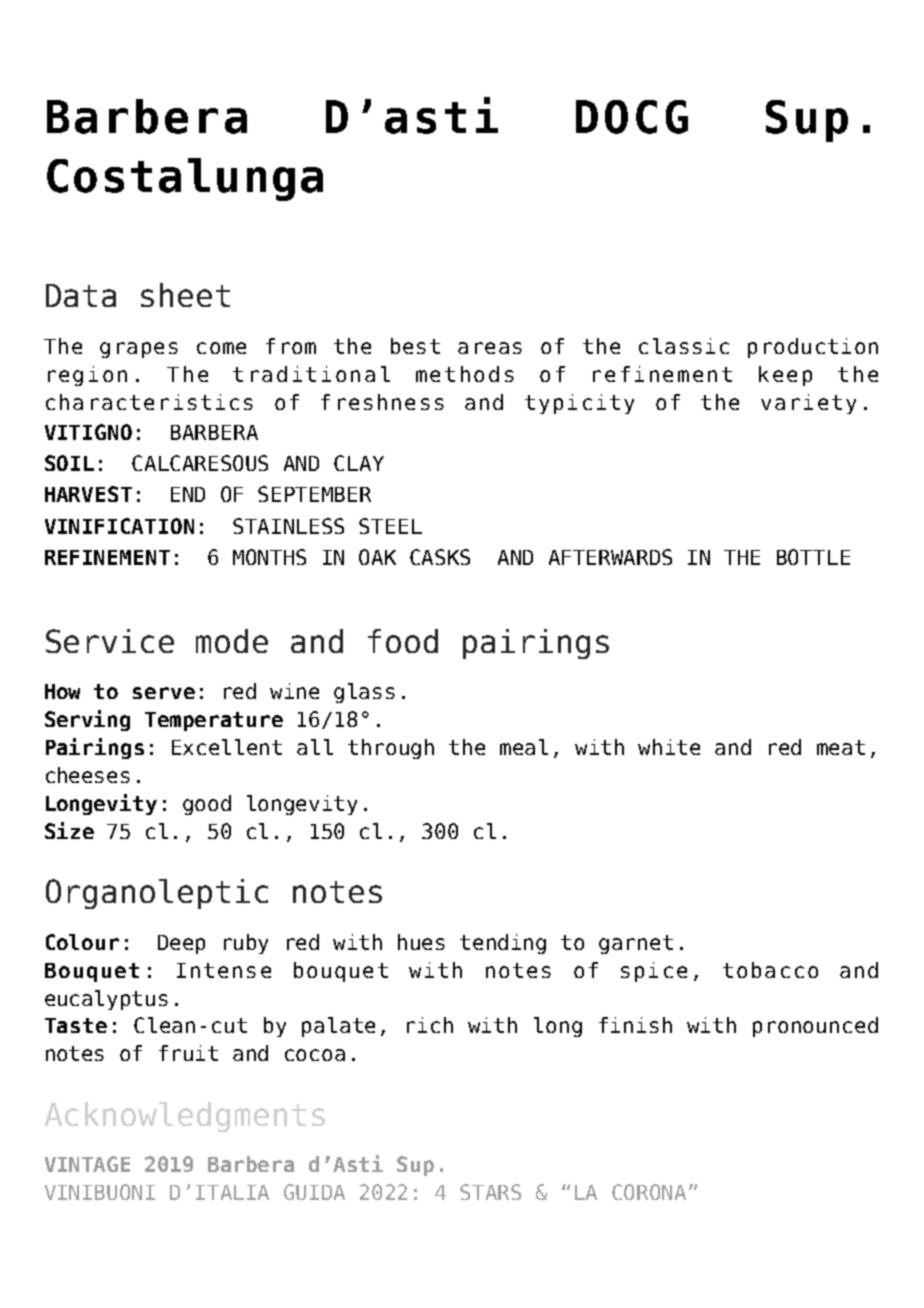 This page has width=924, height=1308. Describe the element at coordinates (139, 350) in the page. I see `grapes` at that location.
